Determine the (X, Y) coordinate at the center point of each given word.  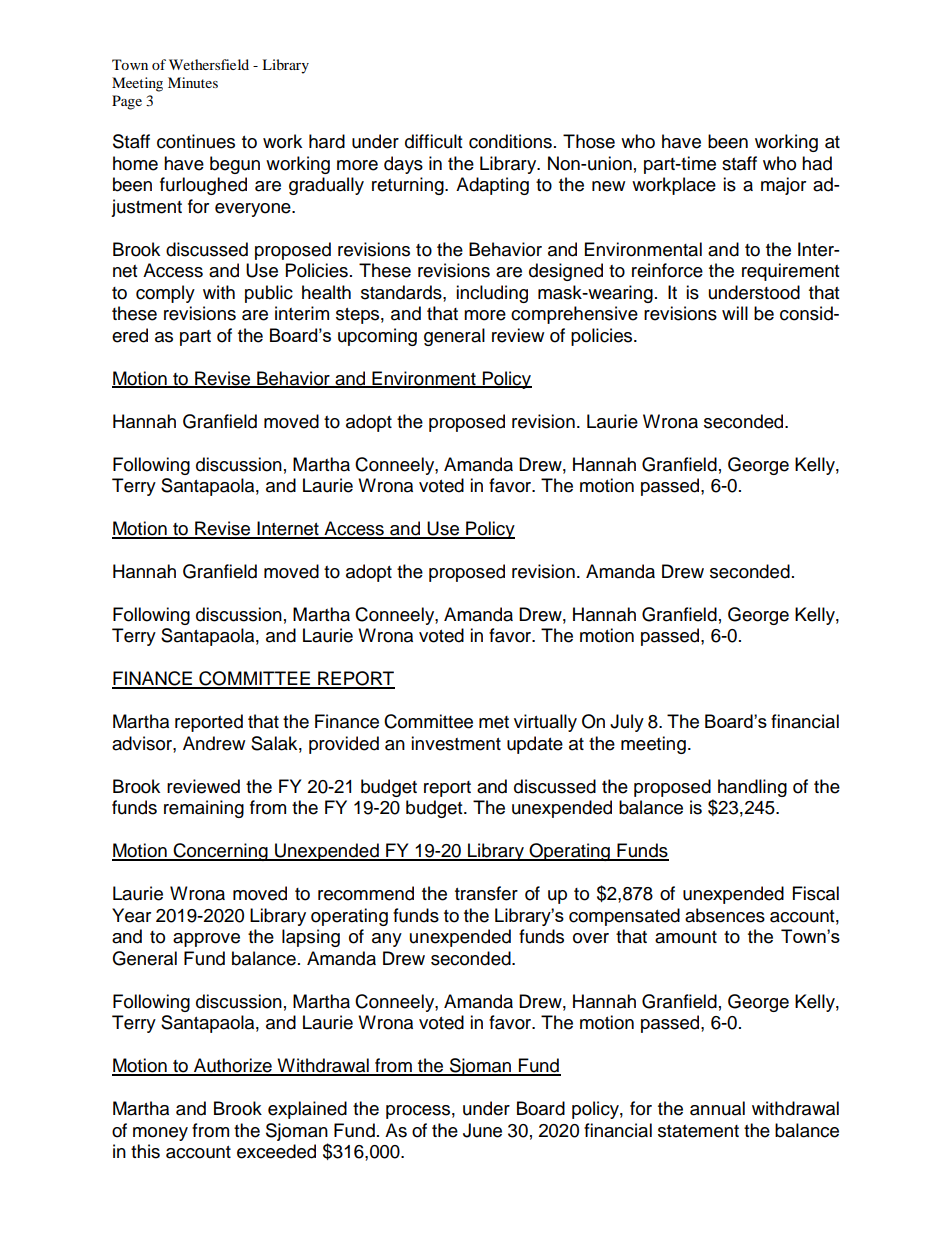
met (494, 722)
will (735, 313)
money (160, 1134)
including (492, 294)
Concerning (220, 852)
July (627, 723)
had (817, 163)
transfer (486, 893)
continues (196, 141)
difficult (433, 141)
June (482, 1130)
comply (165, 294)
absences (725, 915)
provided (344, 745)
